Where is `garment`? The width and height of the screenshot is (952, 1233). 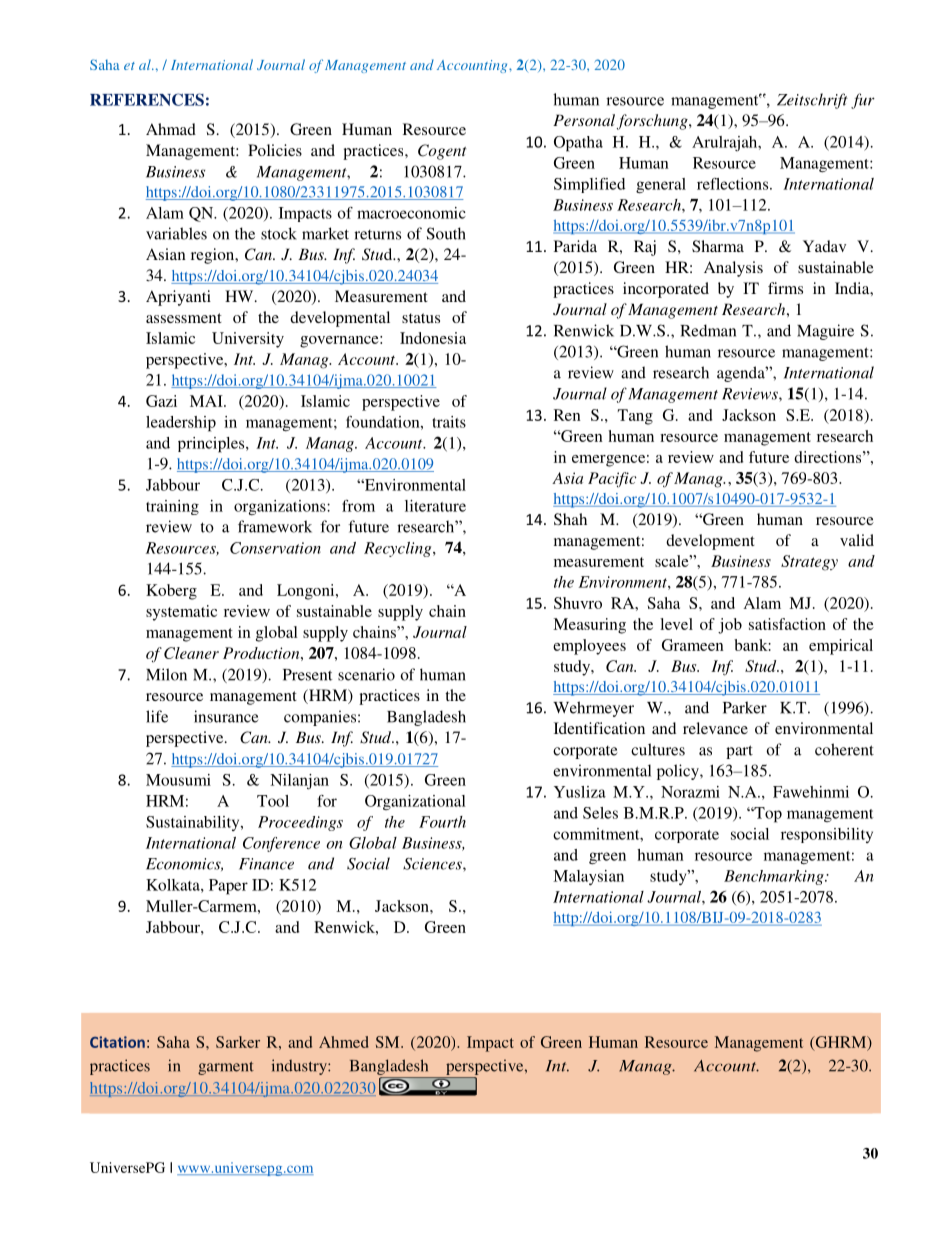
garment is located at coordinates (226, 1068).
